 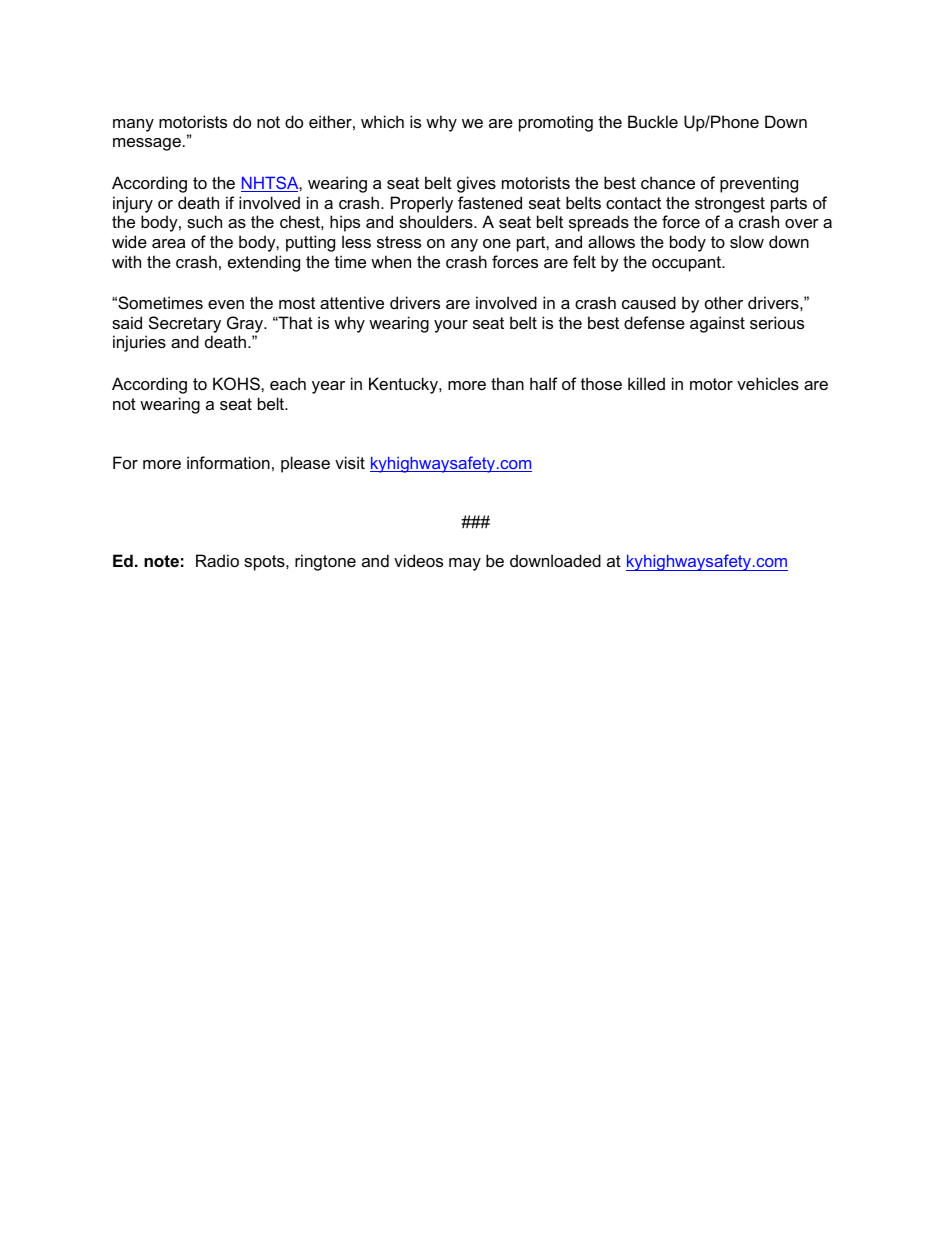 What do you see at coordinates (768, 383) in the screenshot?
I see `vehicles` at bounding box center [768, 383].
